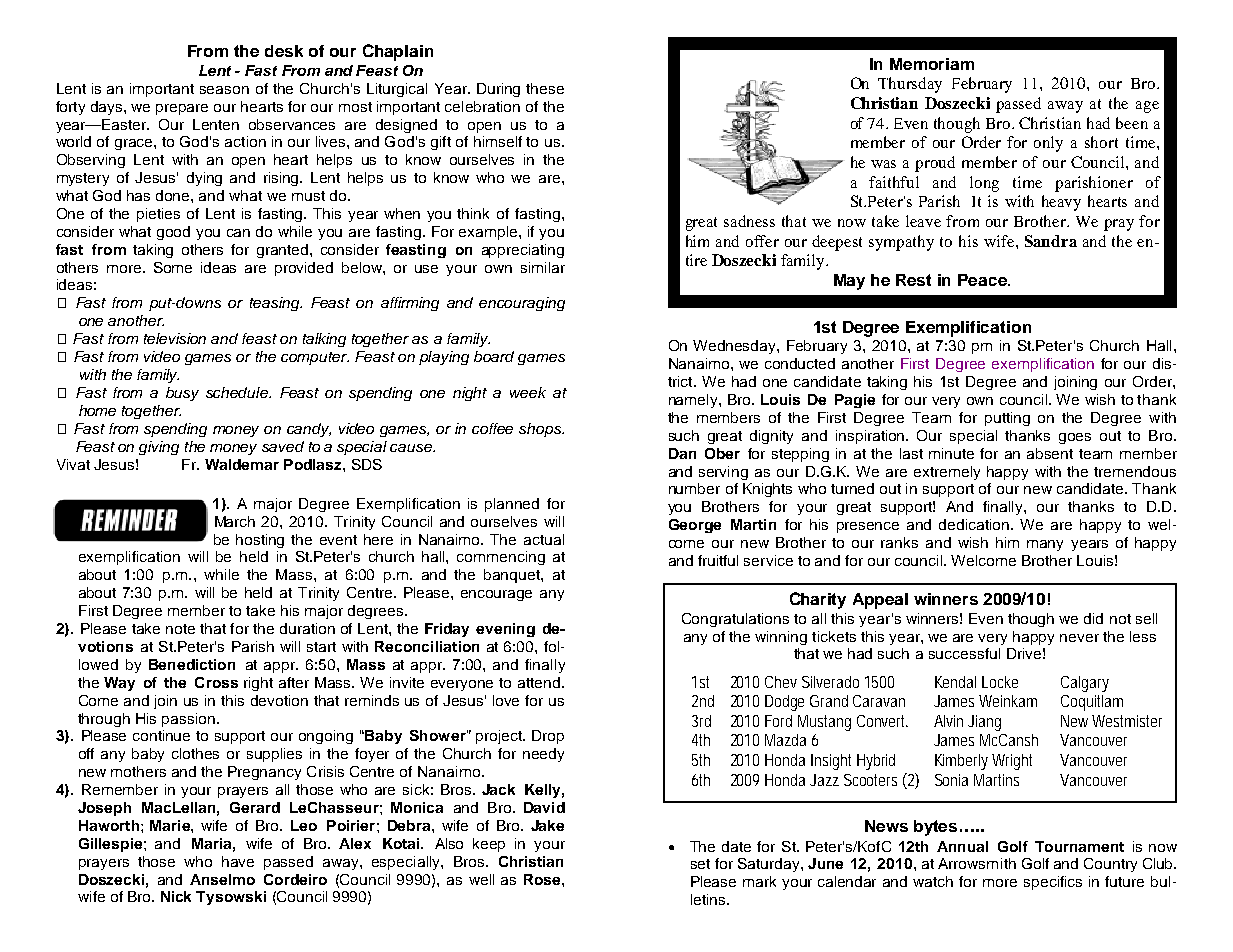  I want to click on Memoriam, so click(932, 64).
